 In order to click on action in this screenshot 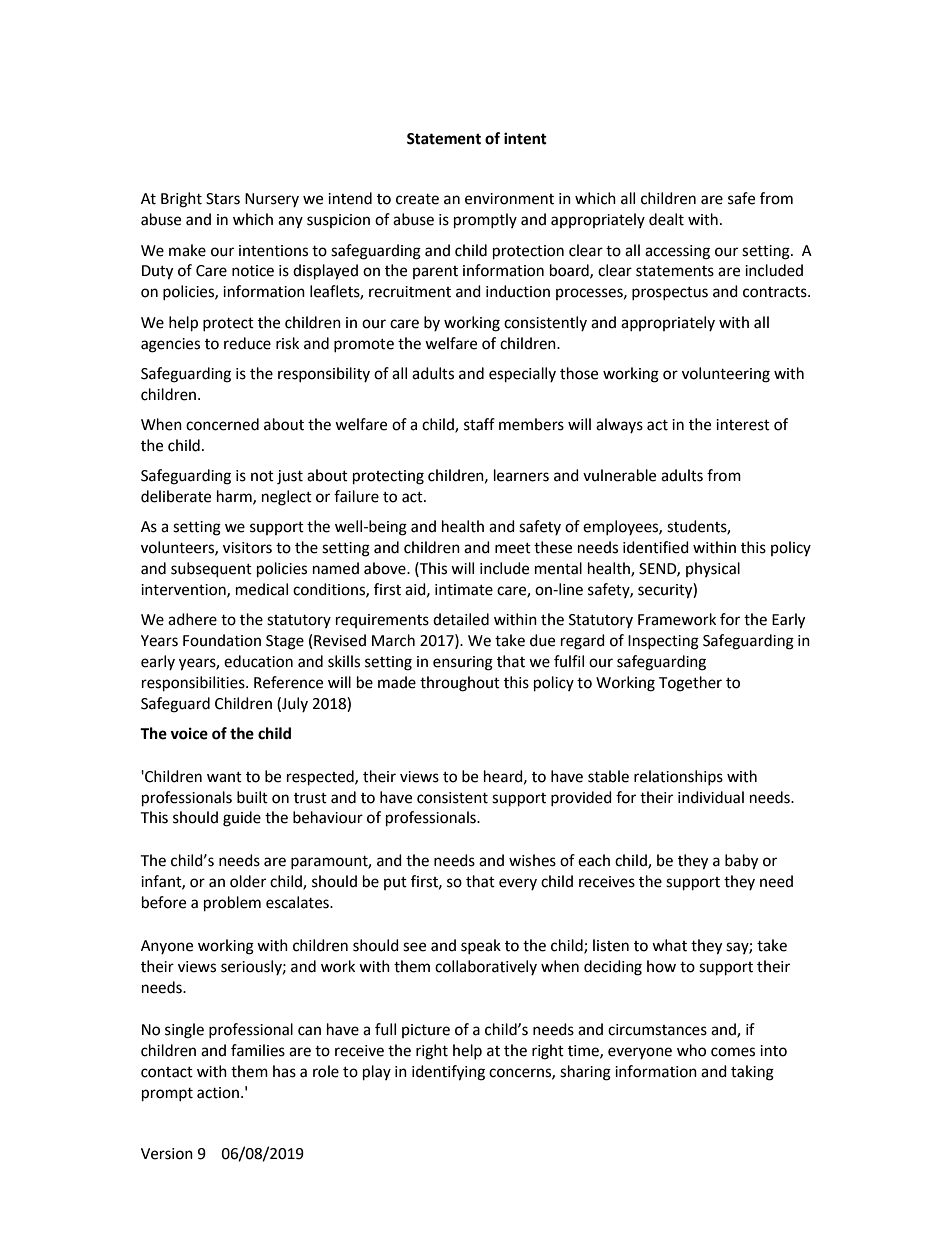, I will do `click(218, 1093)`.
